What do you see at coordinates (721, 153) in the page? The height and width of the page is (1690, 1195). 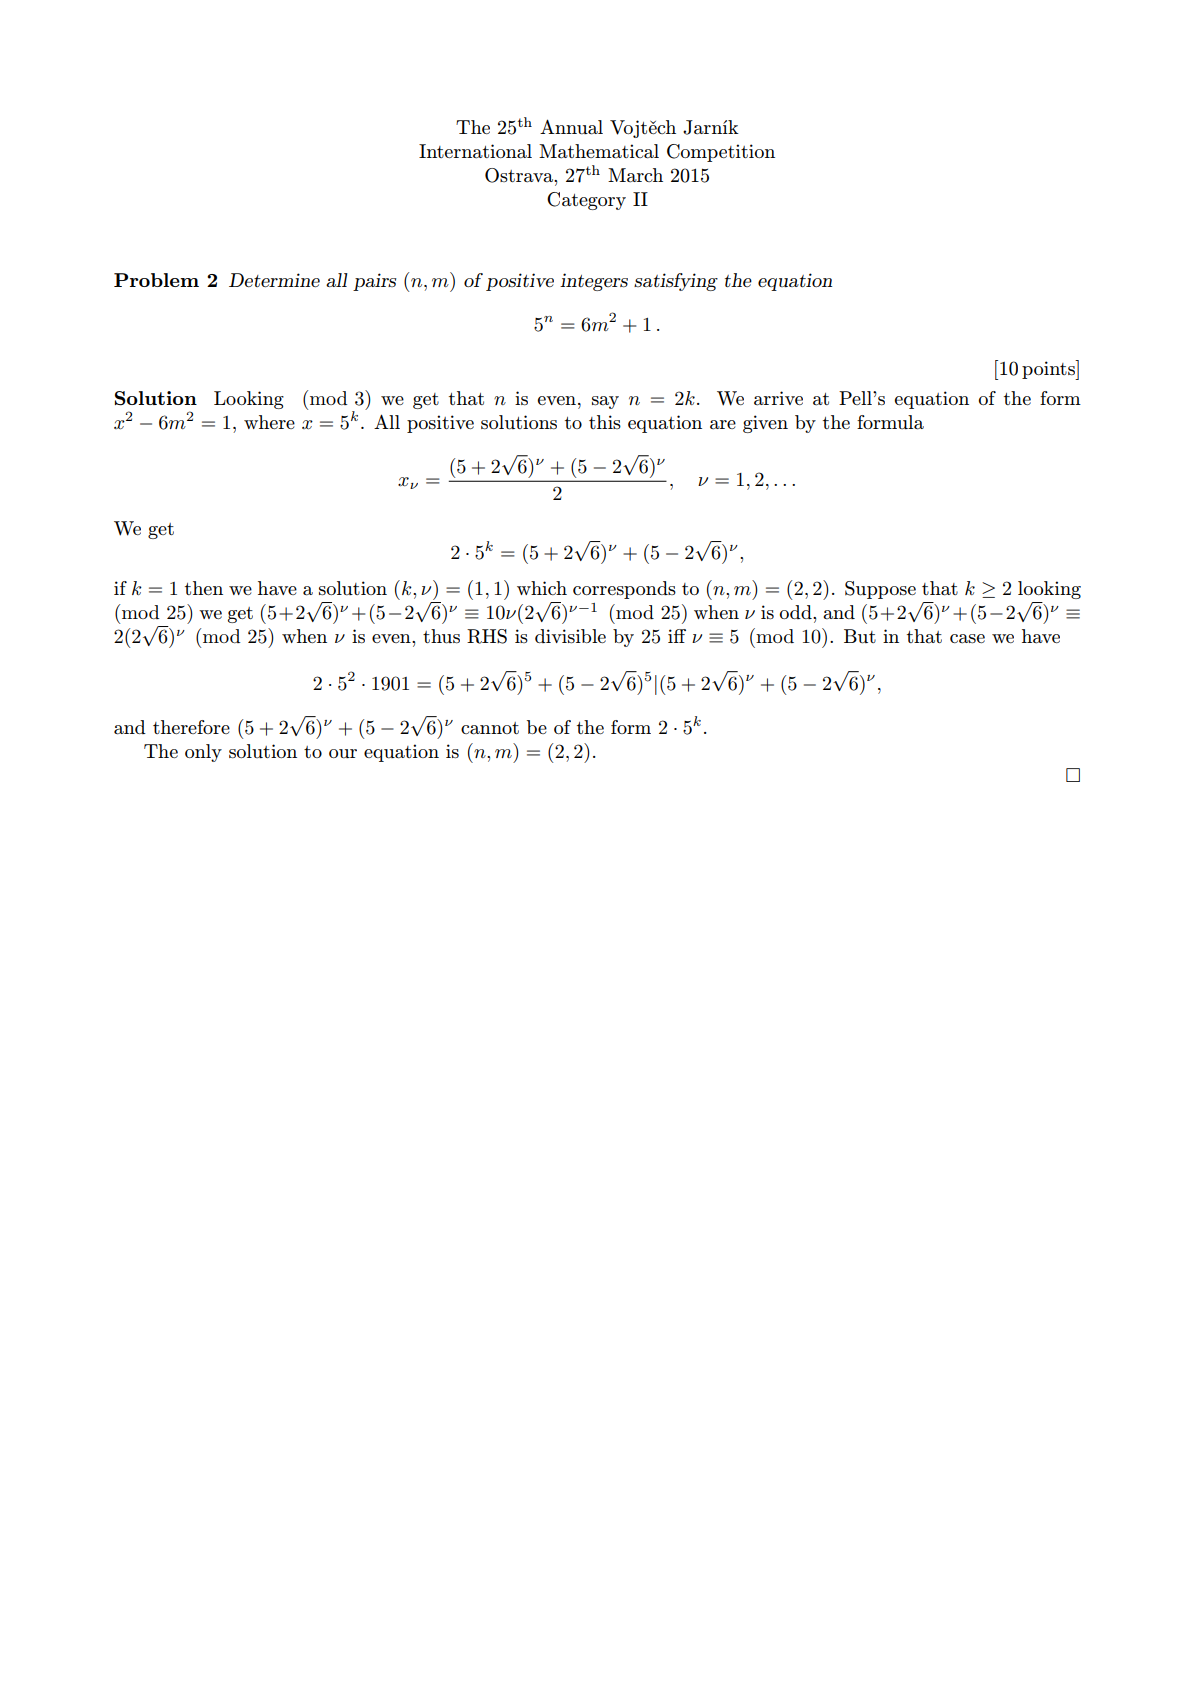 I see `Competition` at bounding box center [721, 153].
